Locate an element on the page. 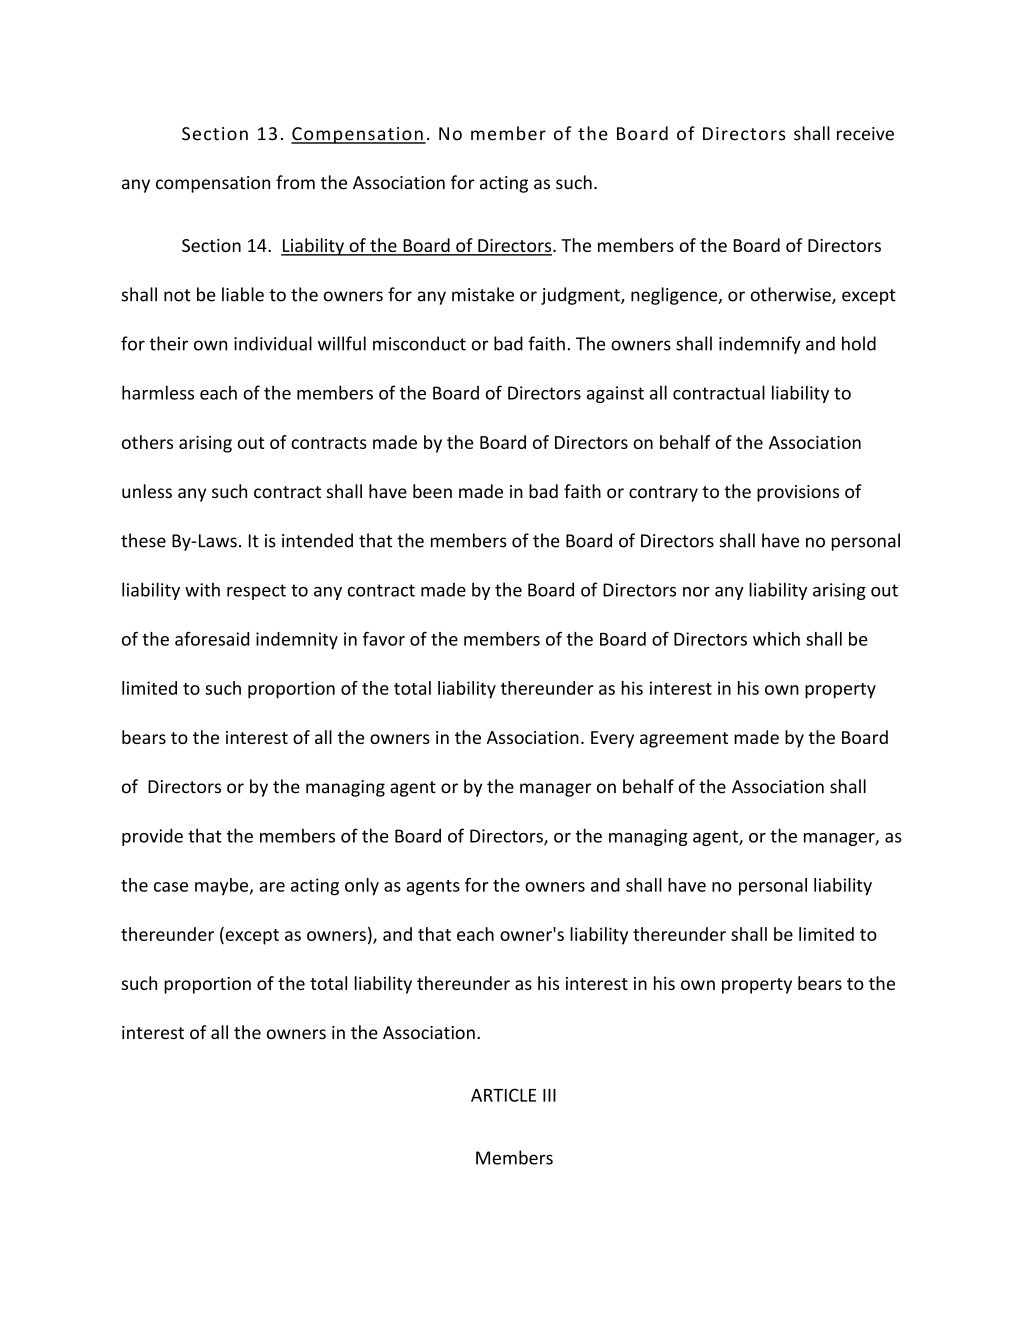  aforesaid is located at coordinates (212, 639).
